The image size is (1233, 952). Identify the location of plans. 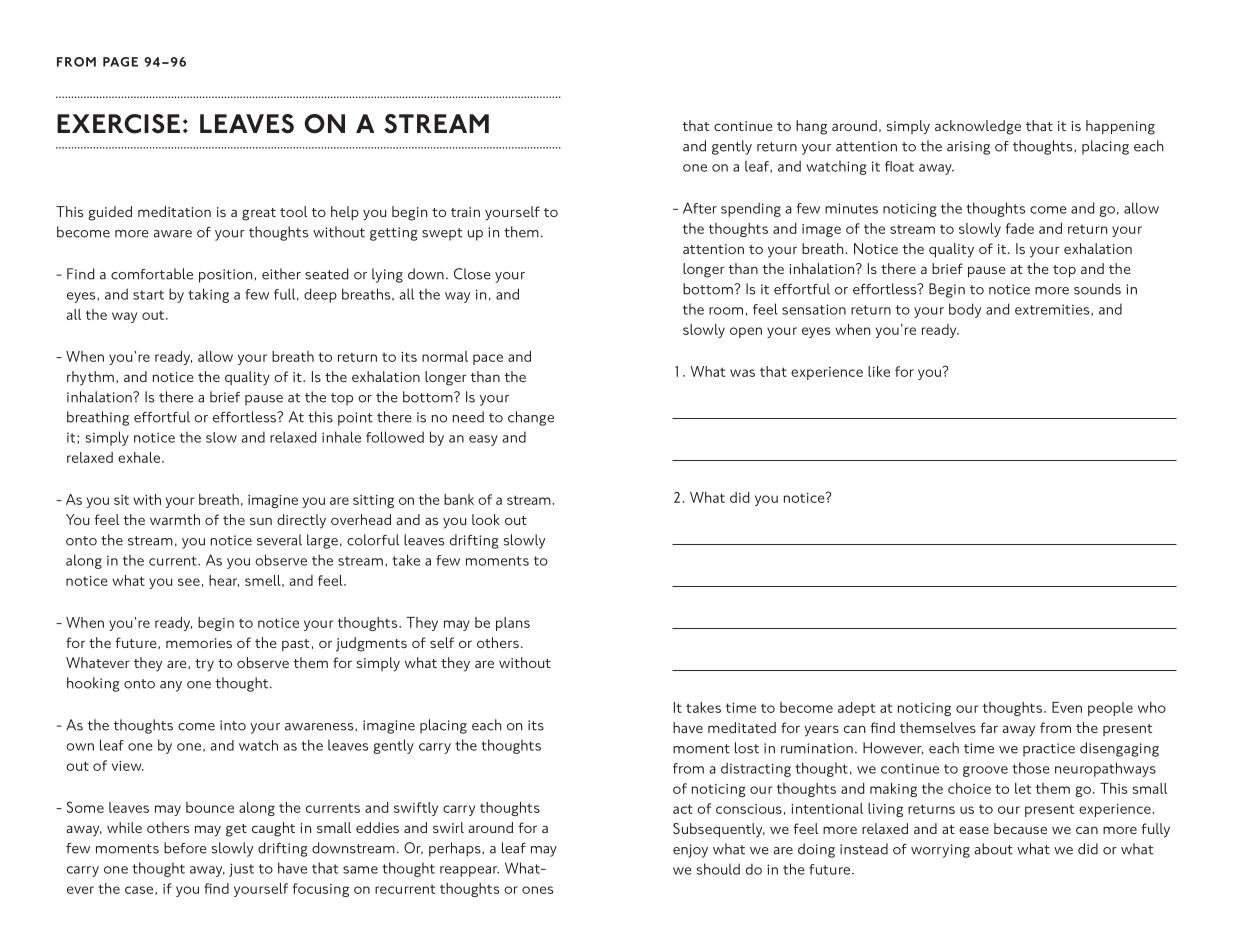
(513, 624).
